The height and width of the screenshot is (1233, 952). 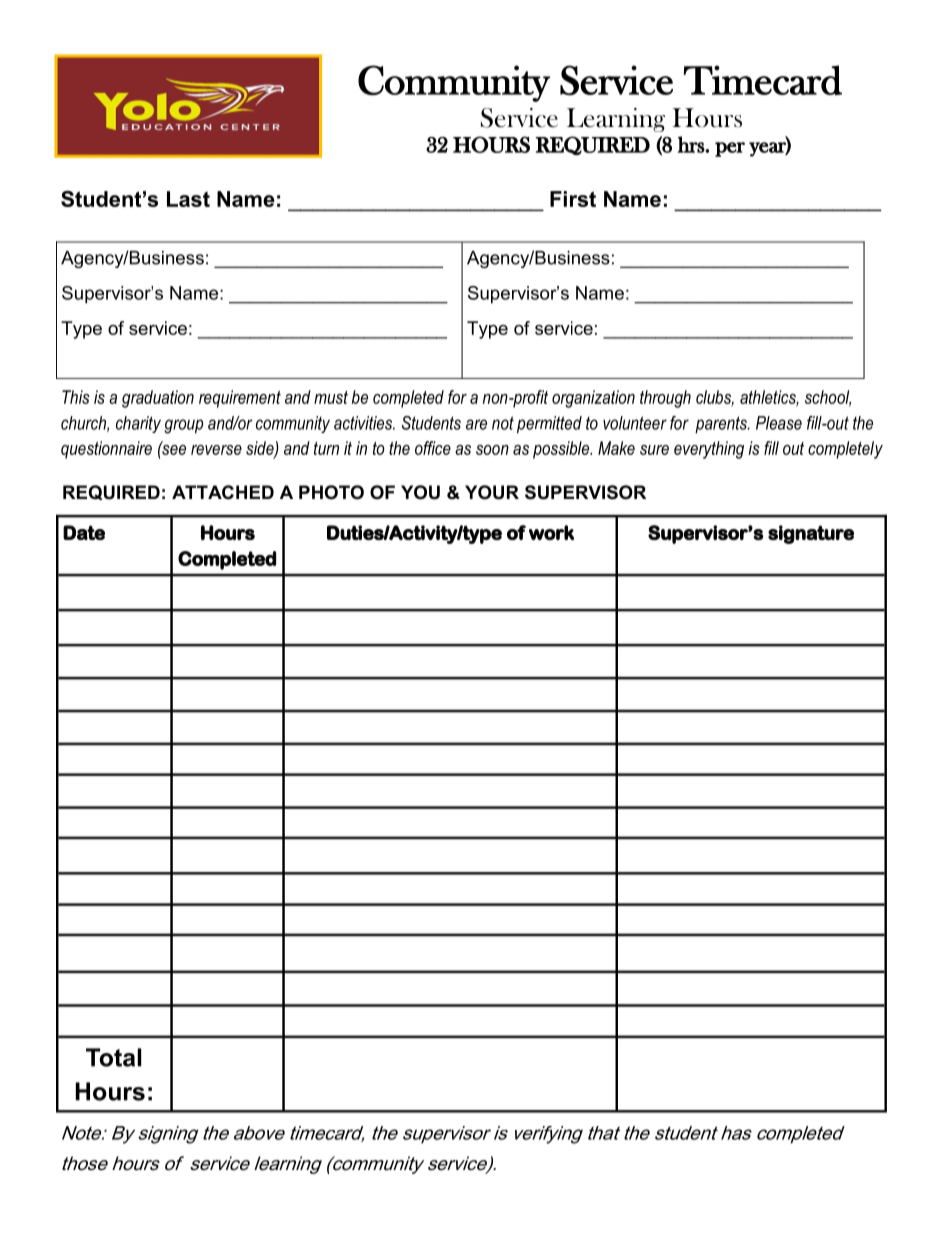 I want to click on Last, so click(x=188, y=199).
